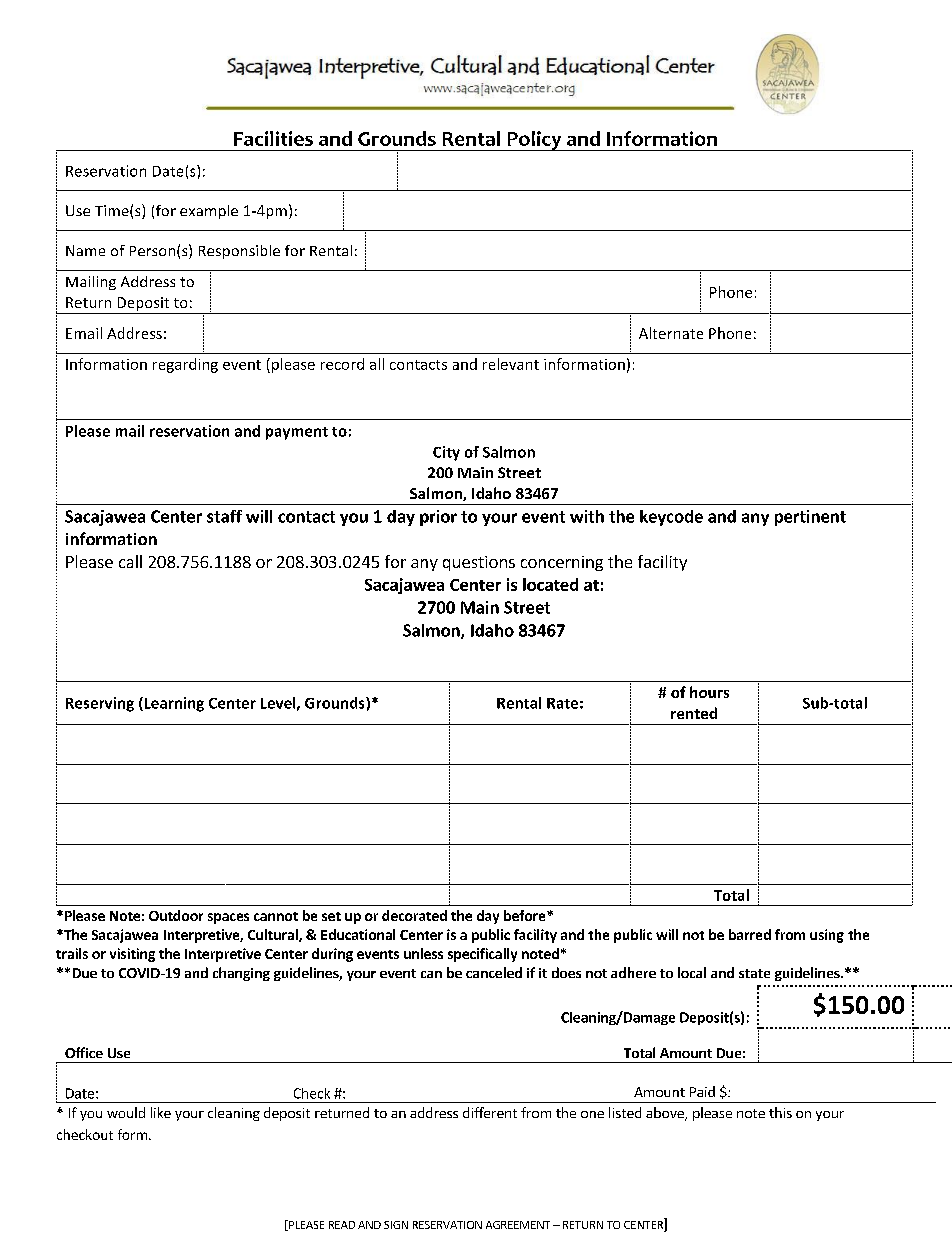 The width and height of the screenshot is (952, 1233). Describe the element at coordinates (161, 1112) in the screenshot. I see `like` at that location.
